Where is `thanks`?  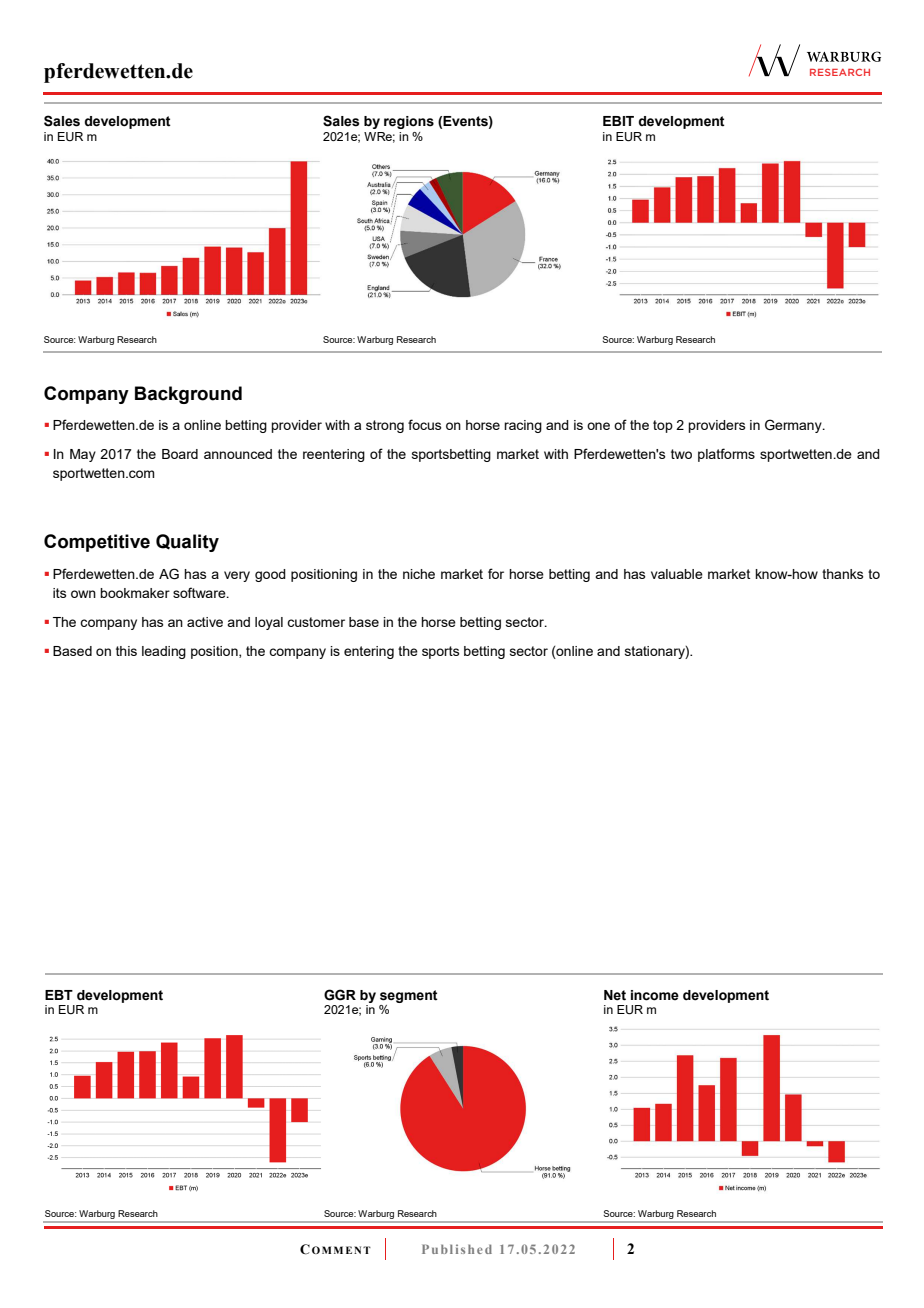 thanks is located at coordinates (842, 574).
